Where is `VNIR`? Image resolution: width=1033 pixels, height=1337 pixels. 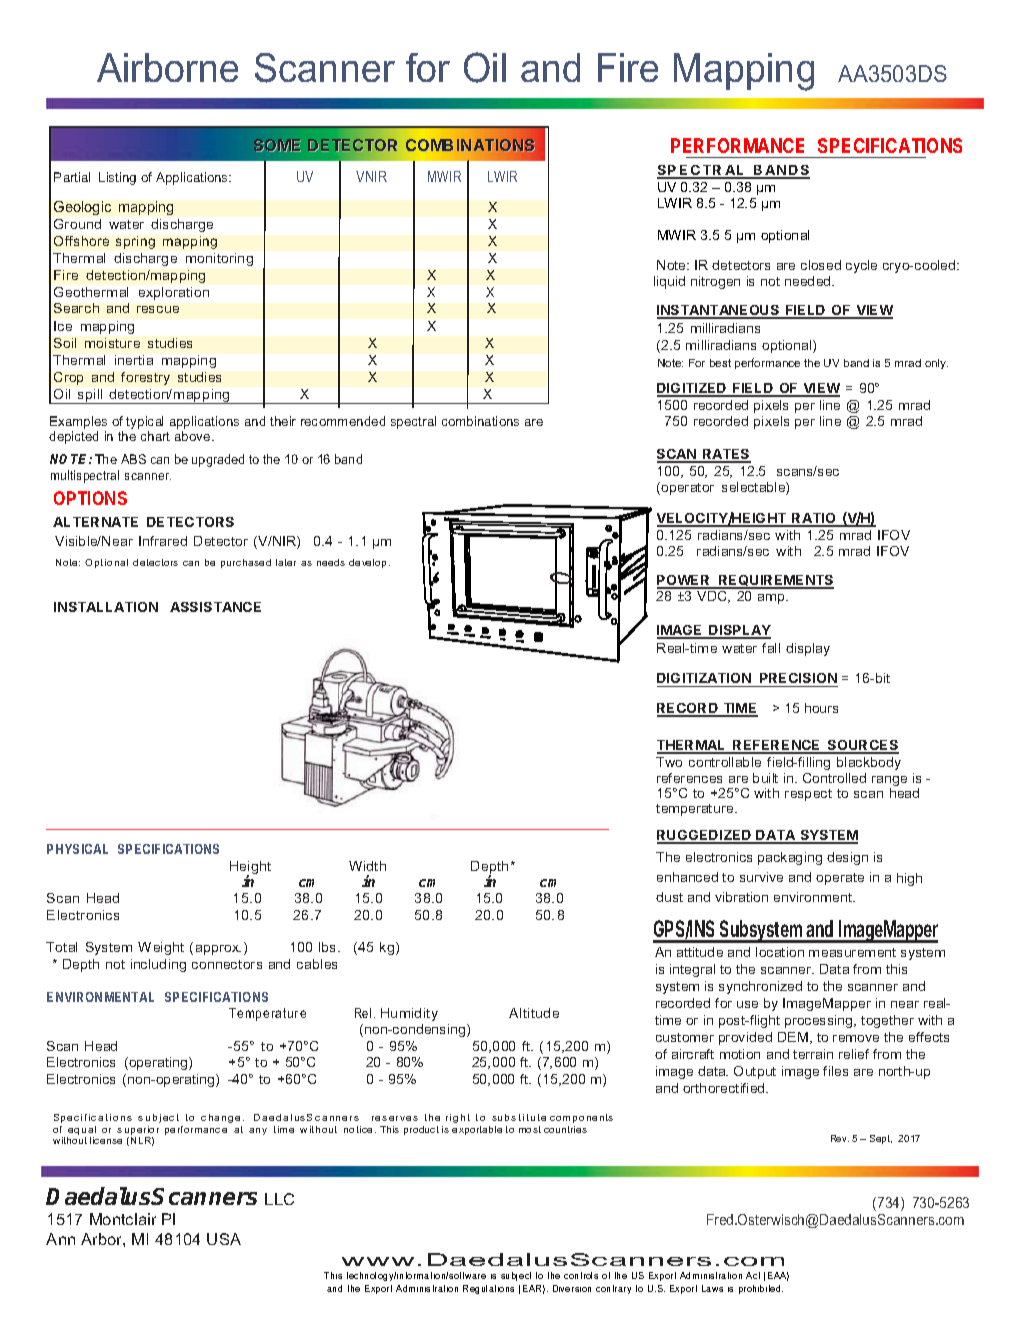
VNIR is located at coordinates (371, 176).
